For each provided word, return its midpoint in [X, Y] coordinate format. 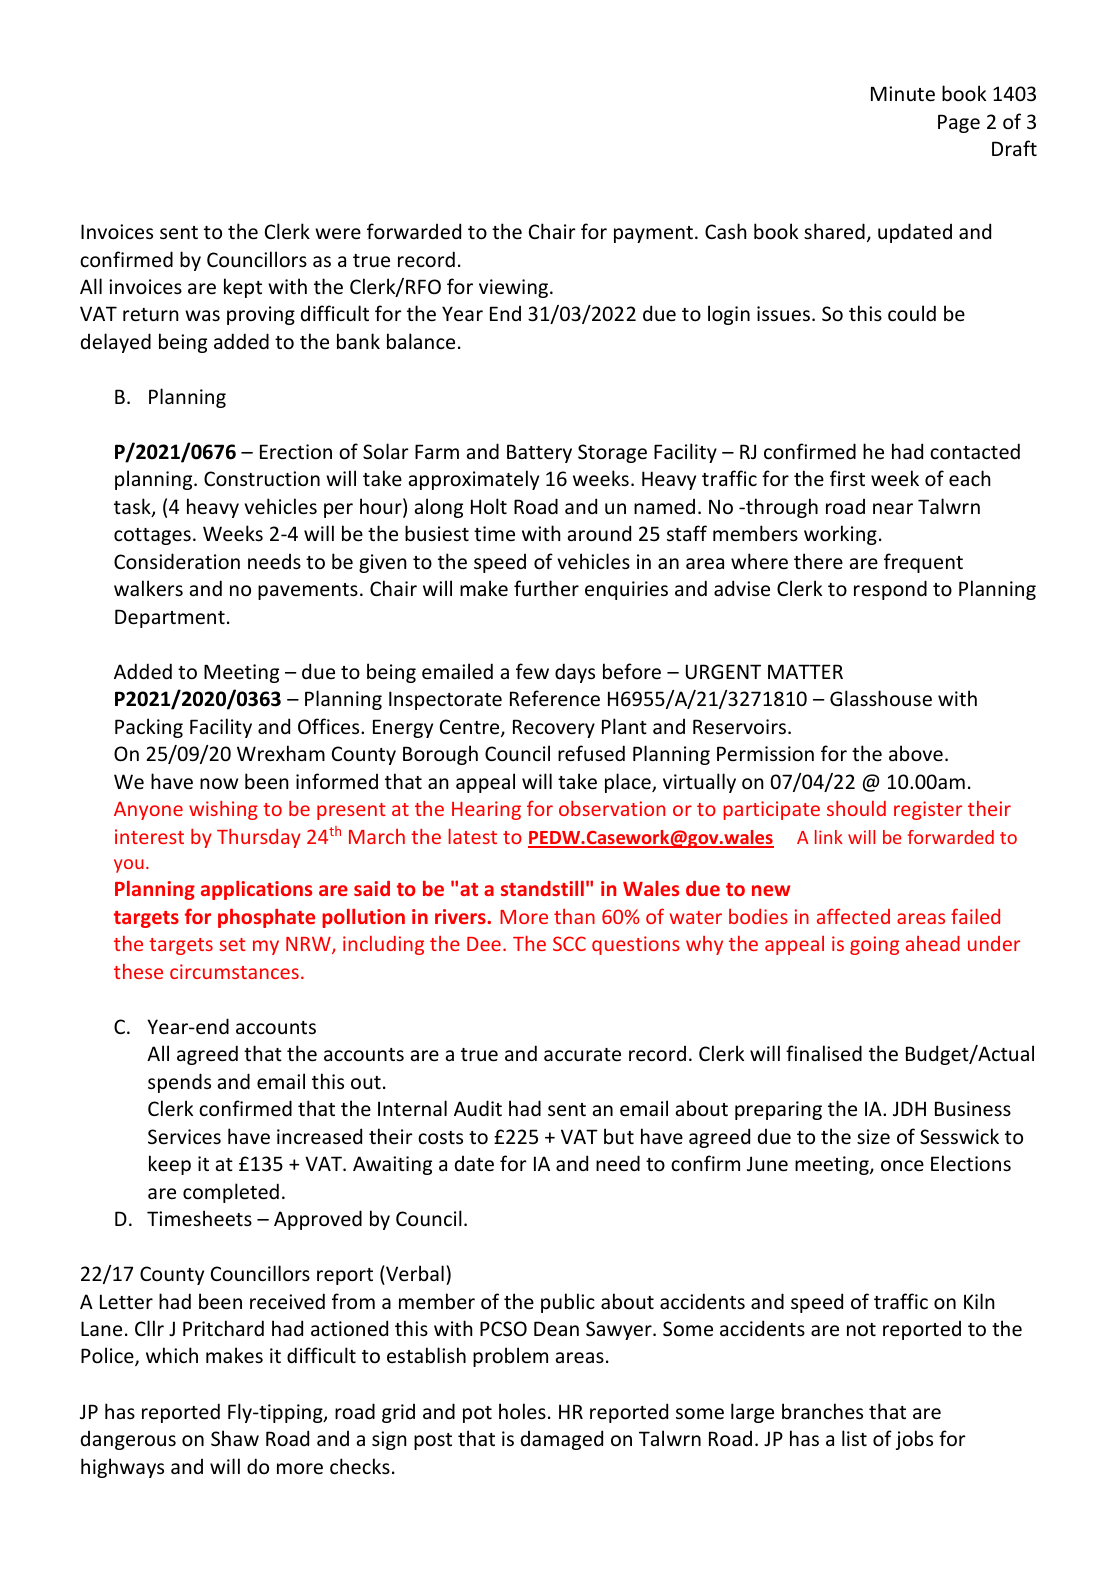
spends [179, 1083]
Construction [262, 479]
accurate [582, 1055]
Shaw [235, 1438]
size [873, 1137]
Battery [539, 453]
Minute [903, 94]
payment [653, 234]
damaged [562, 1440]
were [338, 234]
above [916, 753]
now [219, 784]
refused [591, 753]
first [847, 478]
